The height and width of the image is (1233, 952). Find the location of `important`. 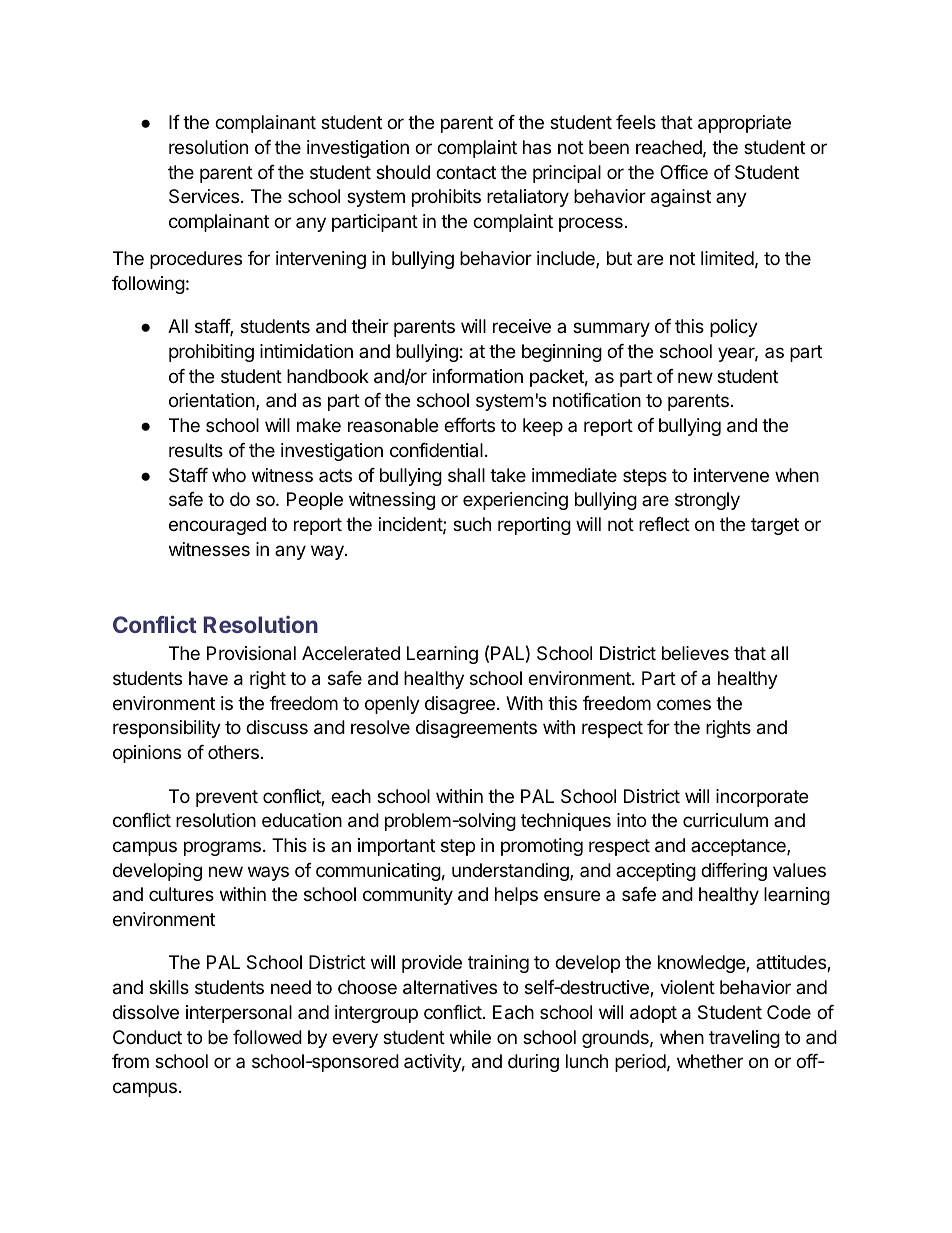

important is located at coordinates (396, 847).
